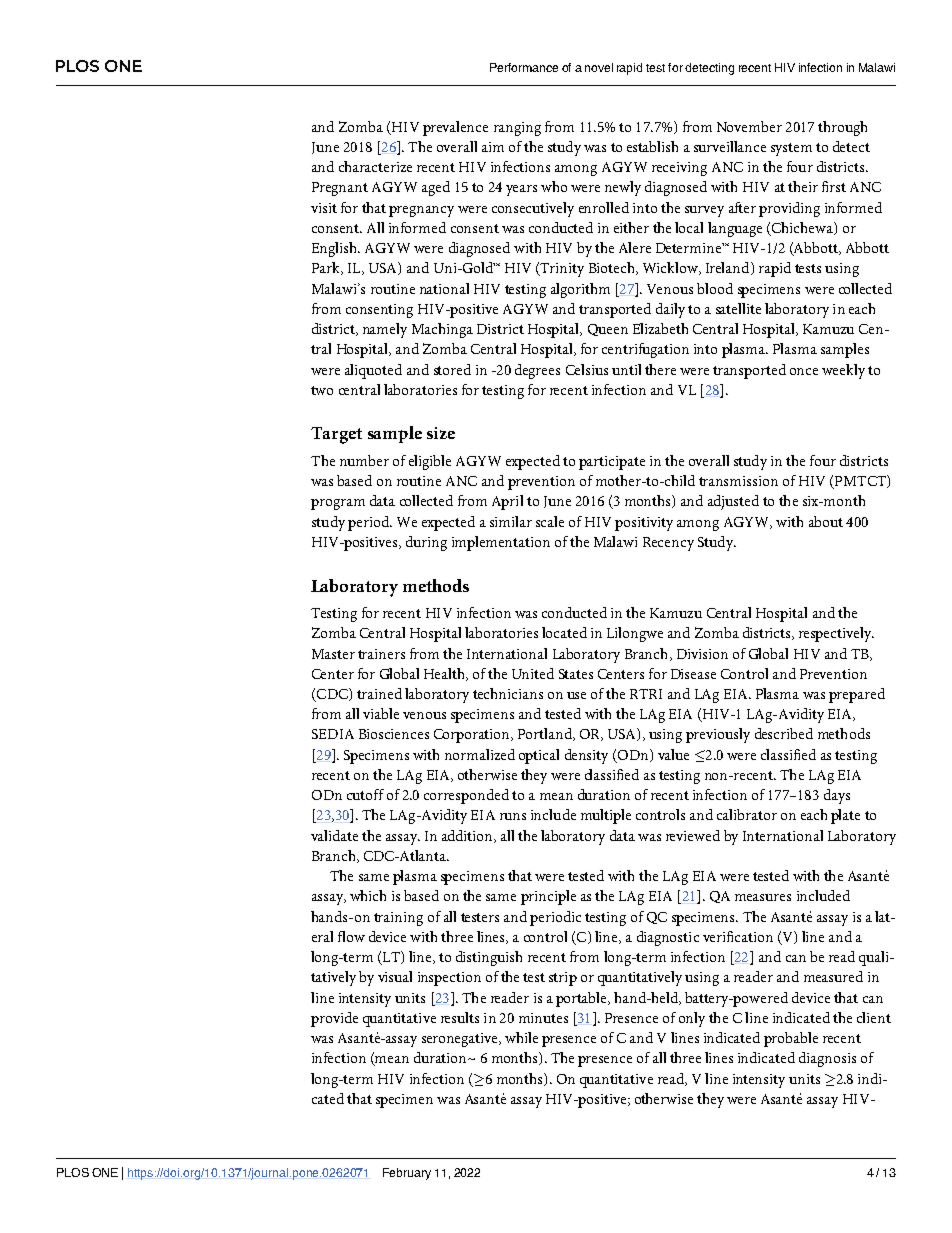 This screenshot has width=952, height=1233. What do you see at coordinates (836, 634) in the screenshot?
I see `respectively` at bounding box center [836, 634].
